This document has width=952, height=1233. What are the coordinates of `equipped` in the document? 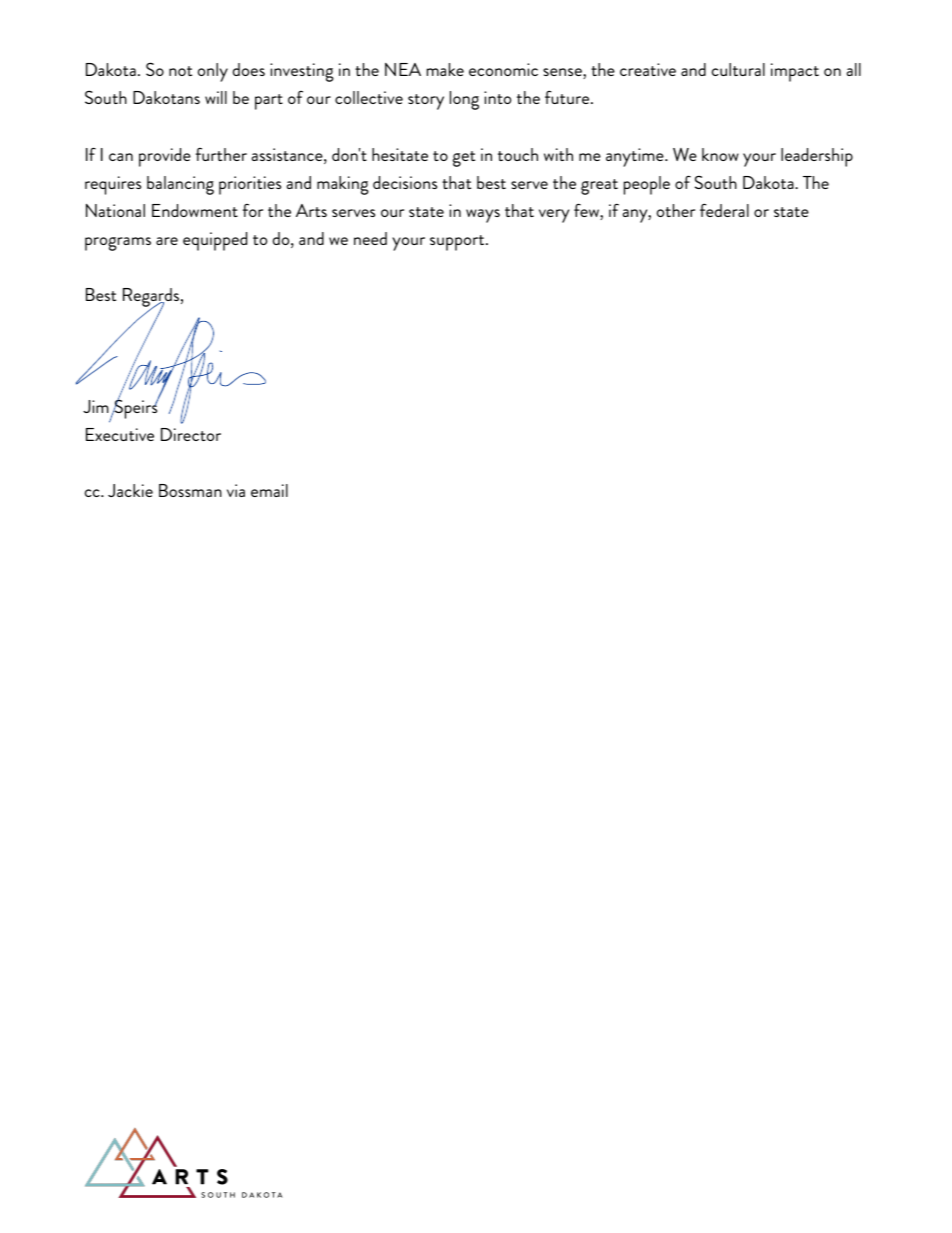 It's located at (215, 241).
